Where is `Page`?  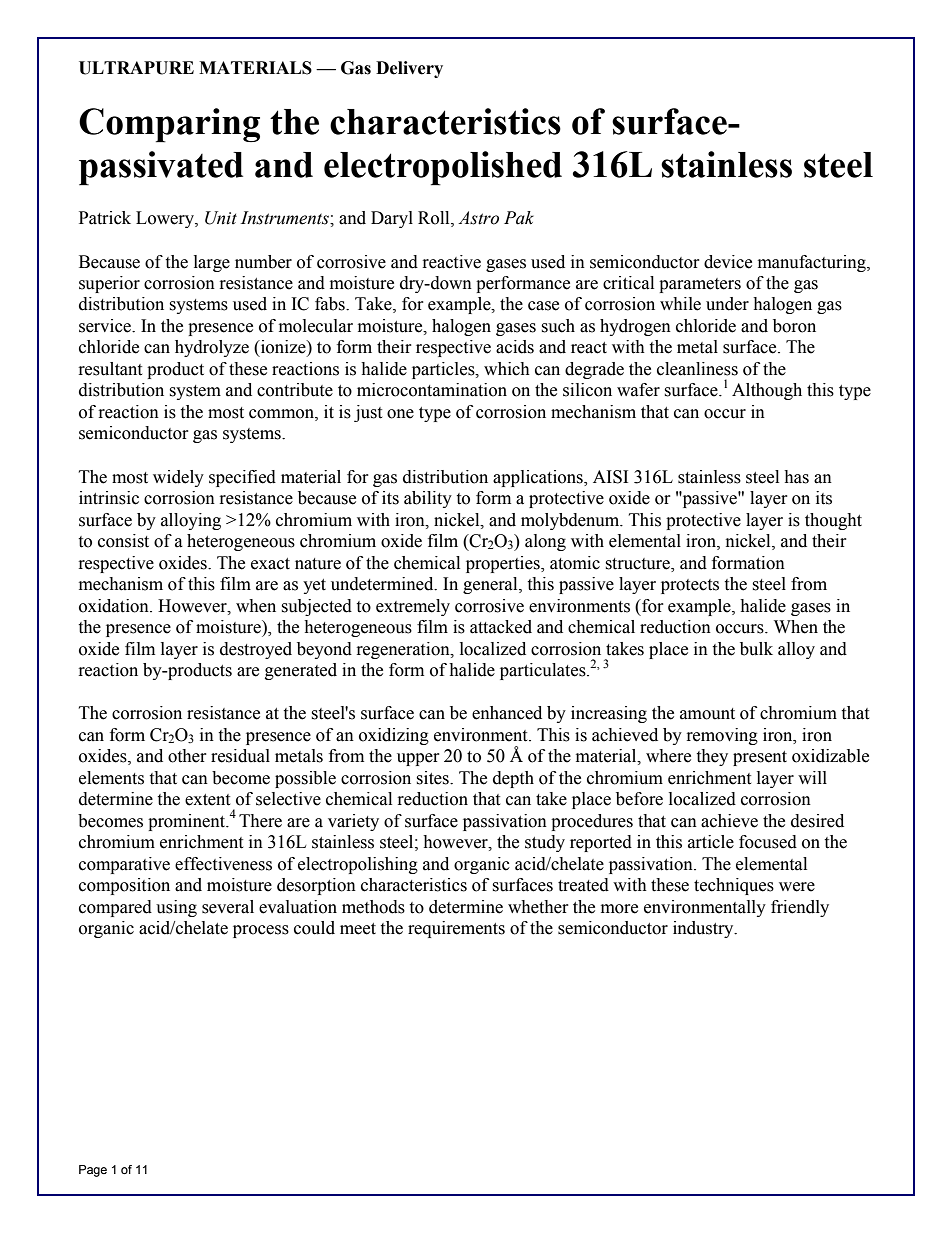
Page is located at coordinates (93, 1171).
